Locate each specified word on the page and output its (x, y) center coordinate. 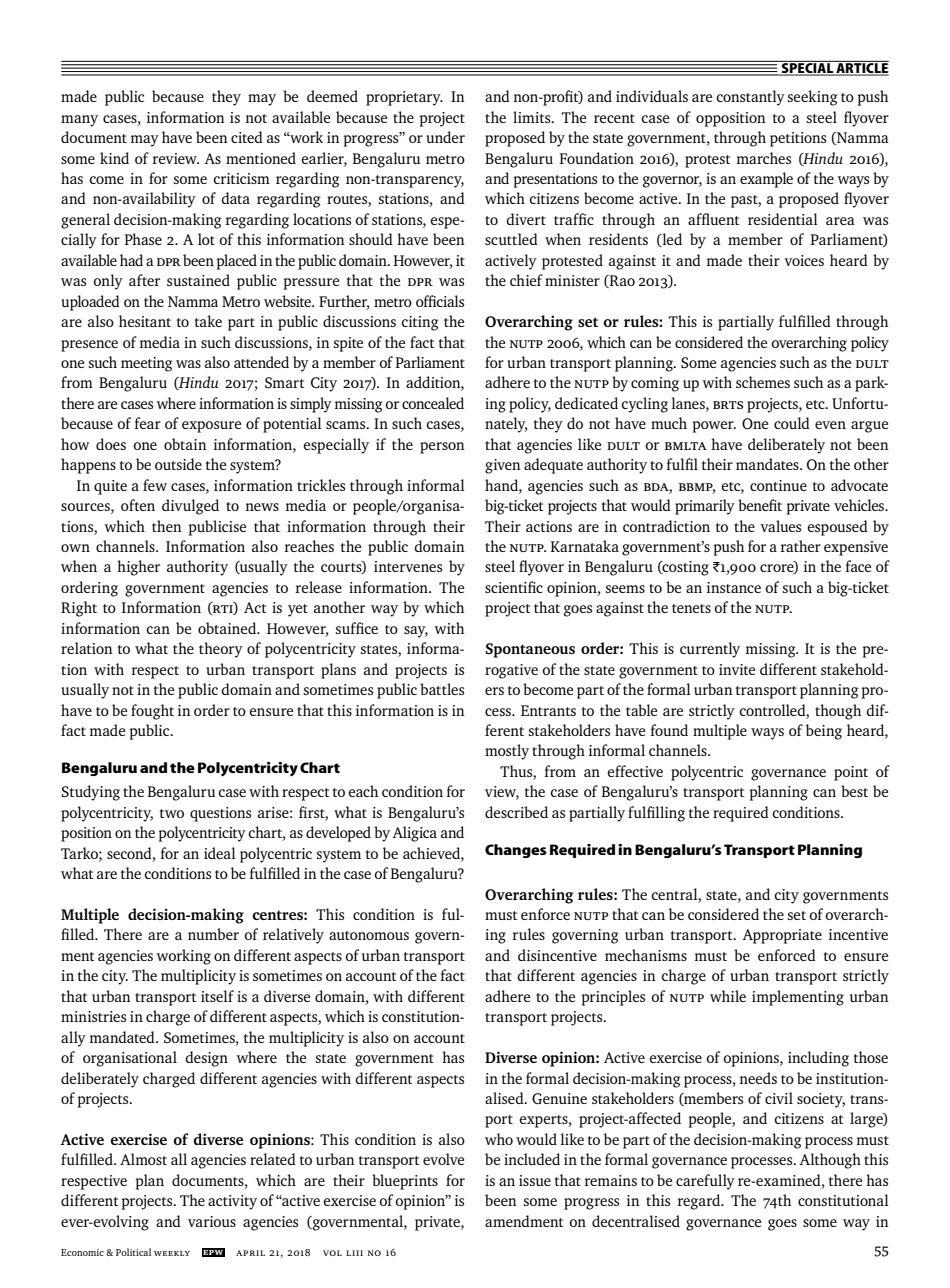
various (212, 1221)
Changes (516, 851)
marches (764, 158)
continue (778, 485)
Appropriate (782, 936)
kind (114, 158)
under (445, 137)
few (155, 485)
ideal (220, 853)
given (503, 466)
